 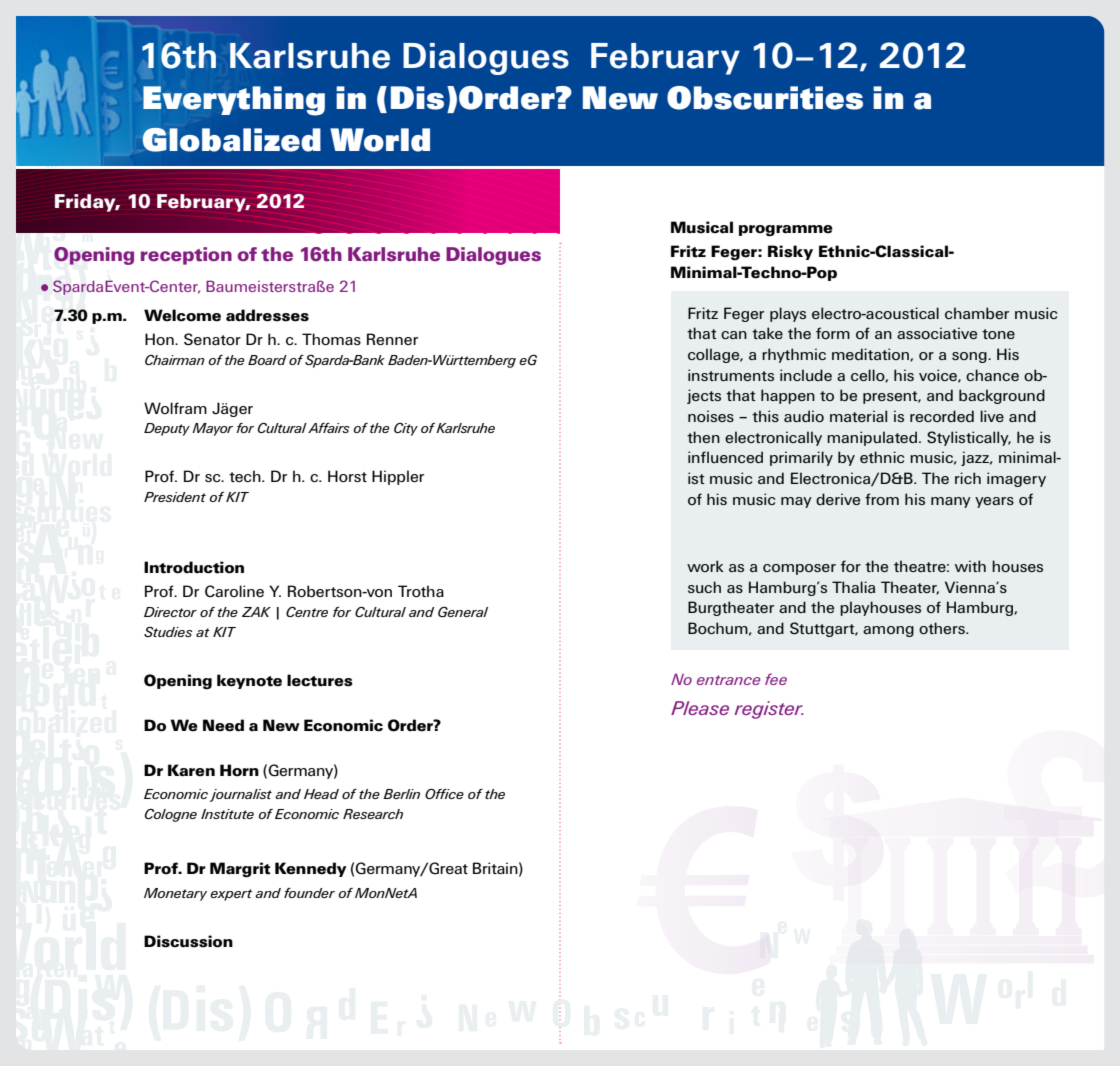 I want to click on programme, so click(x=786, y=231).
